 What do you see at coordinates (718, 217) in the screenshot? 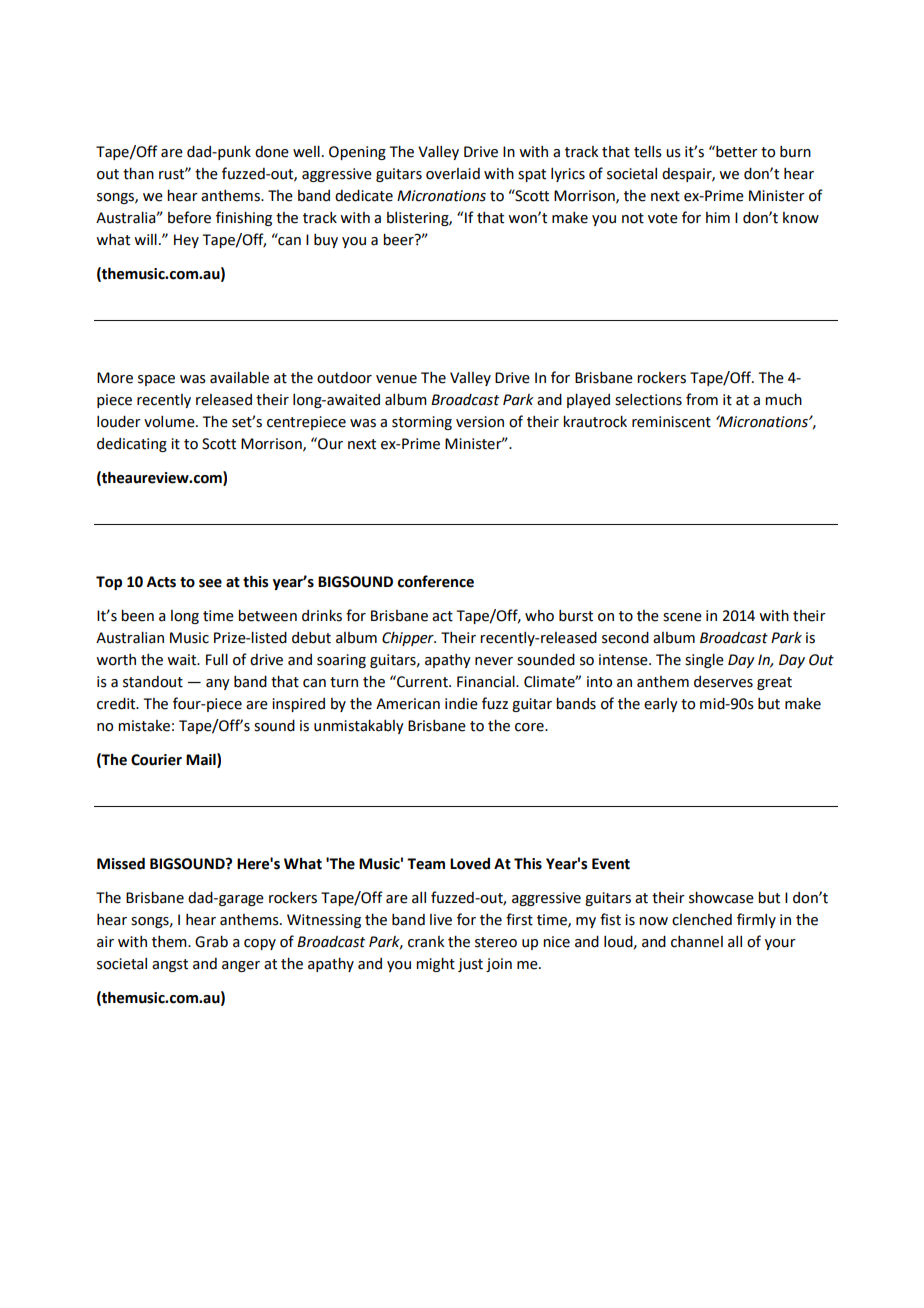
I see `him` at bounding box center [718, 217].
